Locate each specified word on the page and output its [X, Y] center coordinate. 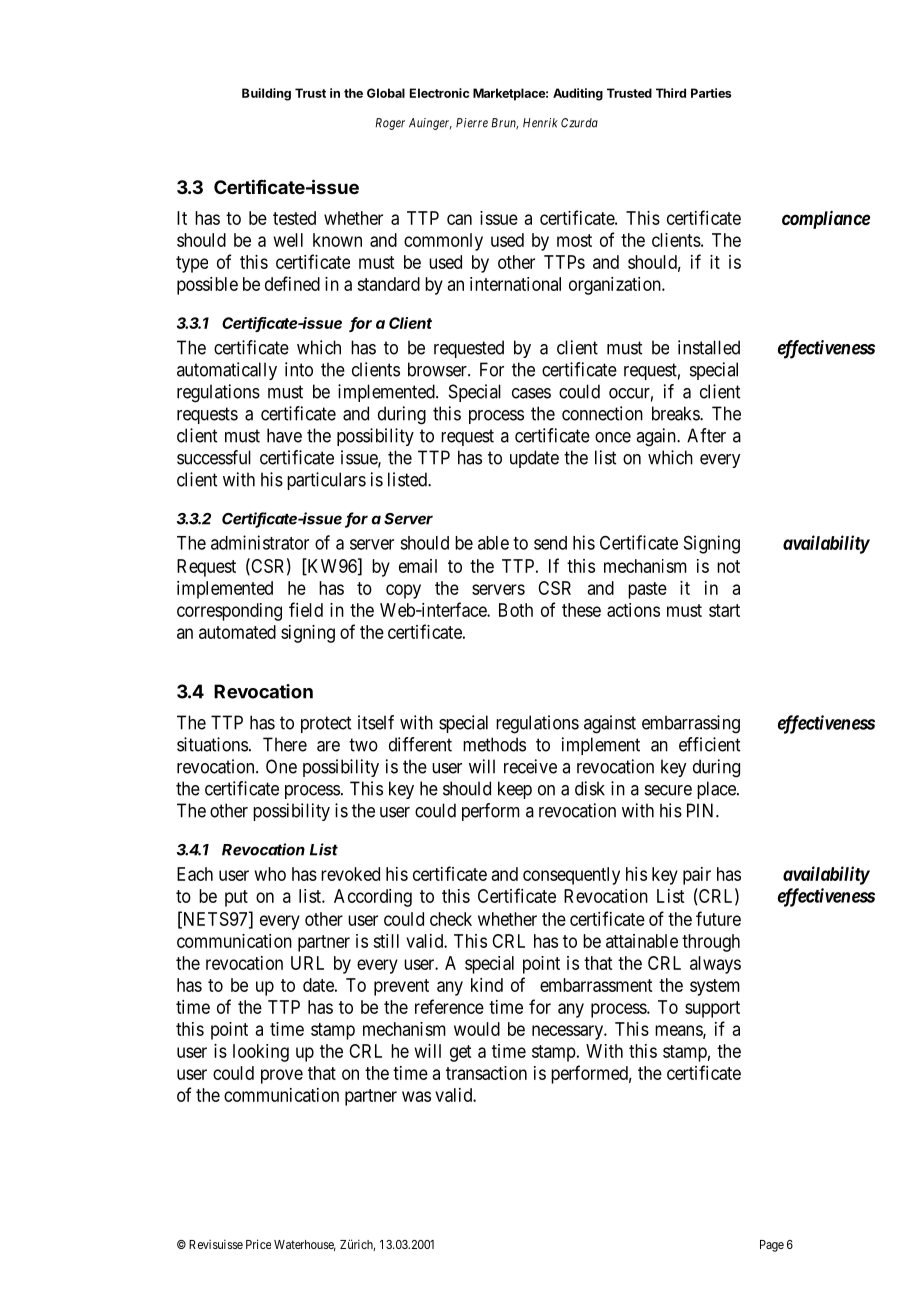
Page [772, 1246]
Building [266, 94]
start [724, 610]
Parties [711, 93]
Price [258, 1244]
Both [516, 610]
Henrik [540, 123]
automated [237, 632]
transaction [486, 1073]
